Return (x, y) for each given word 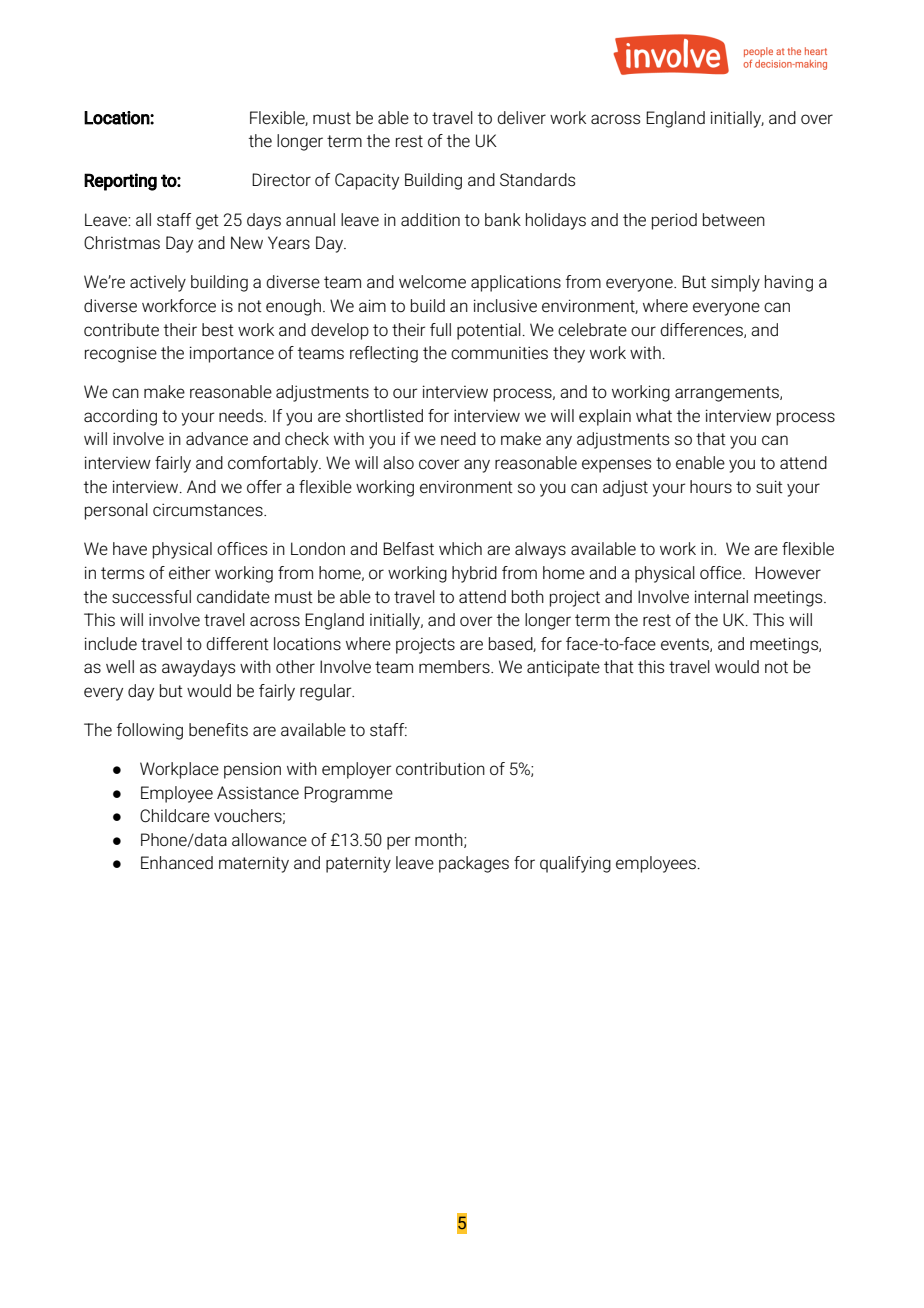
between (734, 219)
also (398, 463)
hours (711, 487)
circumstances (209, 510)
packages (474, 864)
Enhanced (177, 862)
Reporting (120, 182)
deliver (521, 118)
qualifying (575, 864)
